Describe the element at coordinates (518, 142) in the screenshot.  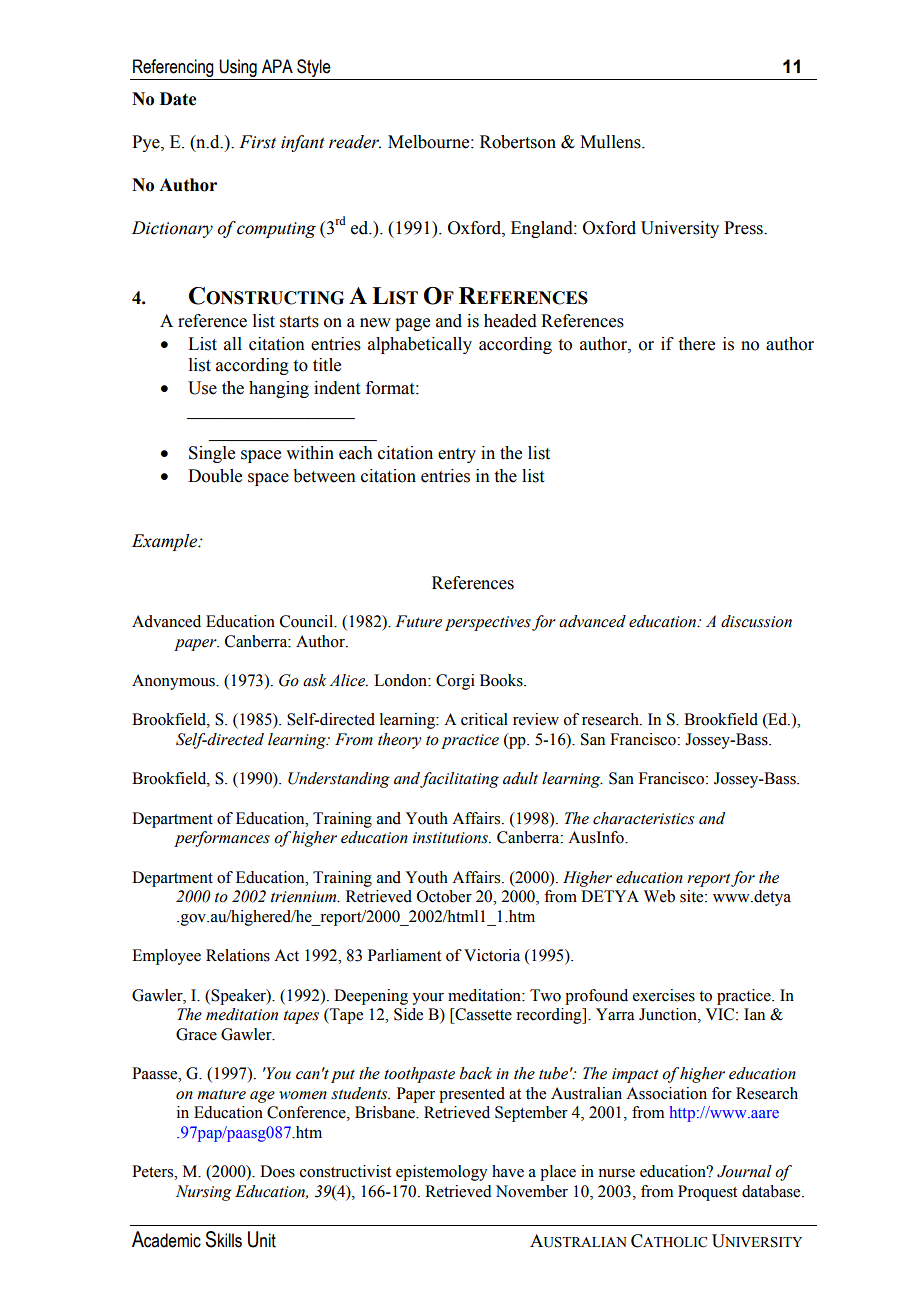
I see `Robertson` at that location.
